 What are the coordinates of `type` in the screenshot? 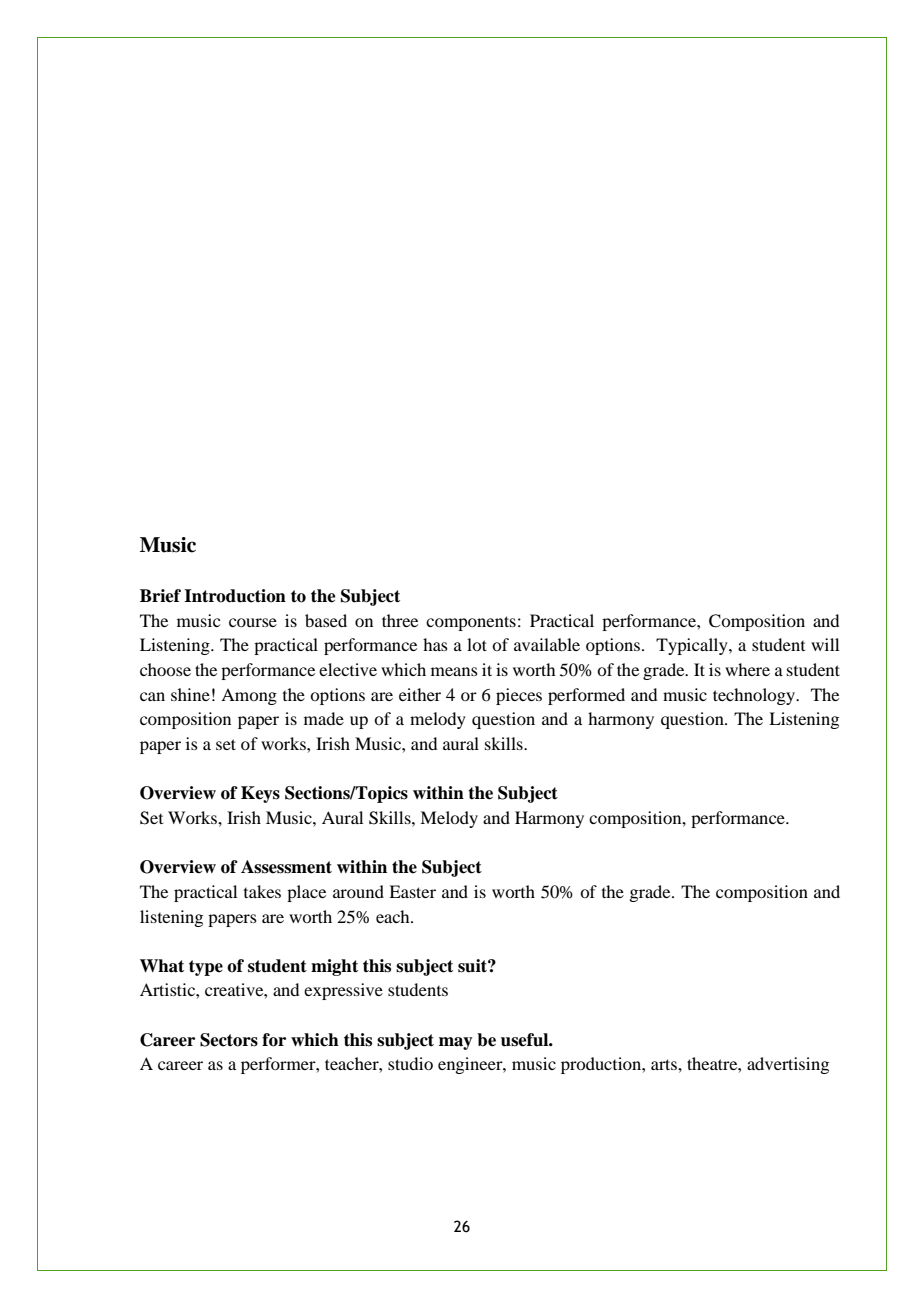 It's located at (206, 968).
